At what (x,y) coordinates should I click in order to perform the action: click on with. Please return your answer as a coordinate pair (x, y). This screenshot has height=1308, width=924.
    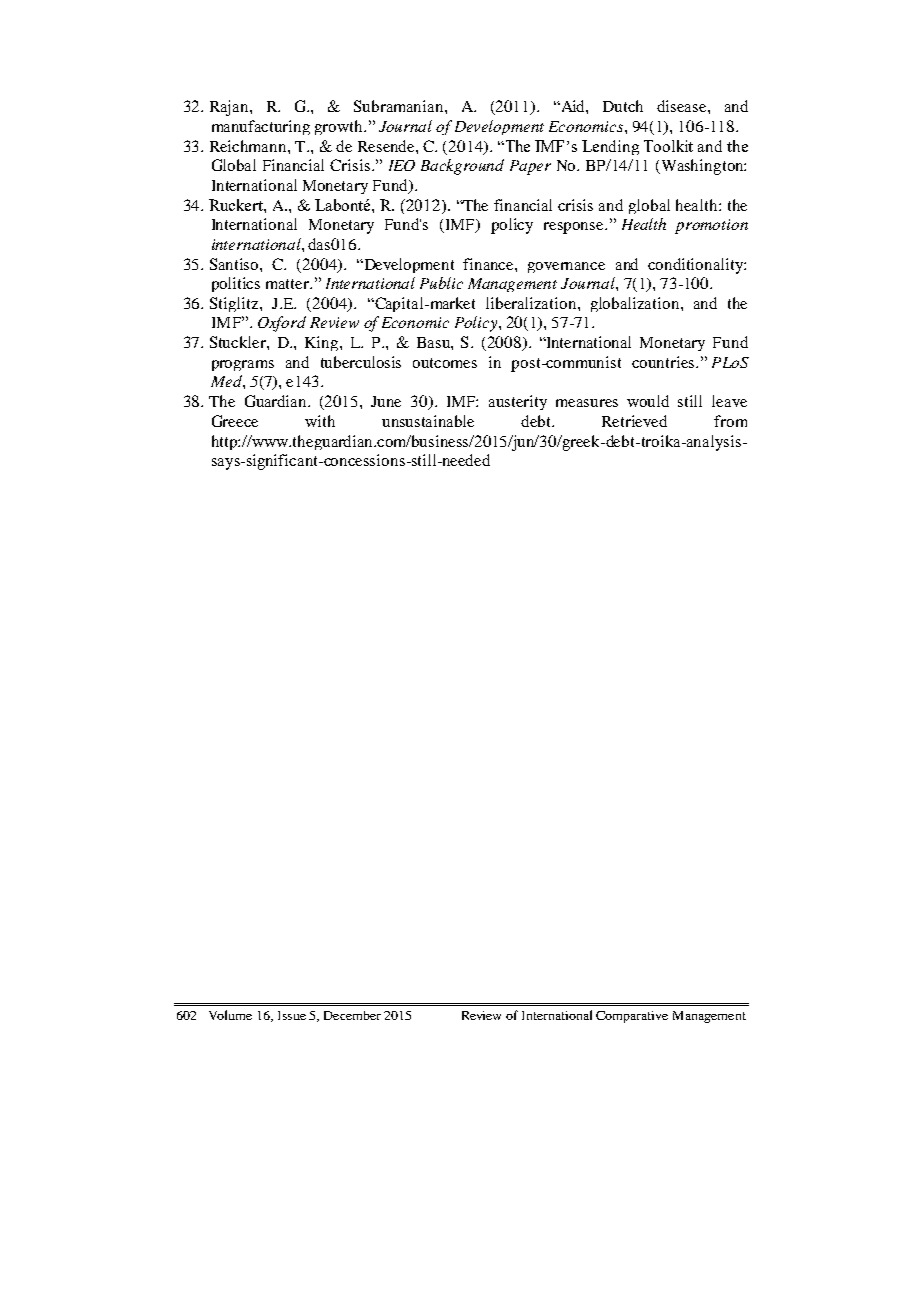
    Looking at the image, I should click on (320, 421).
